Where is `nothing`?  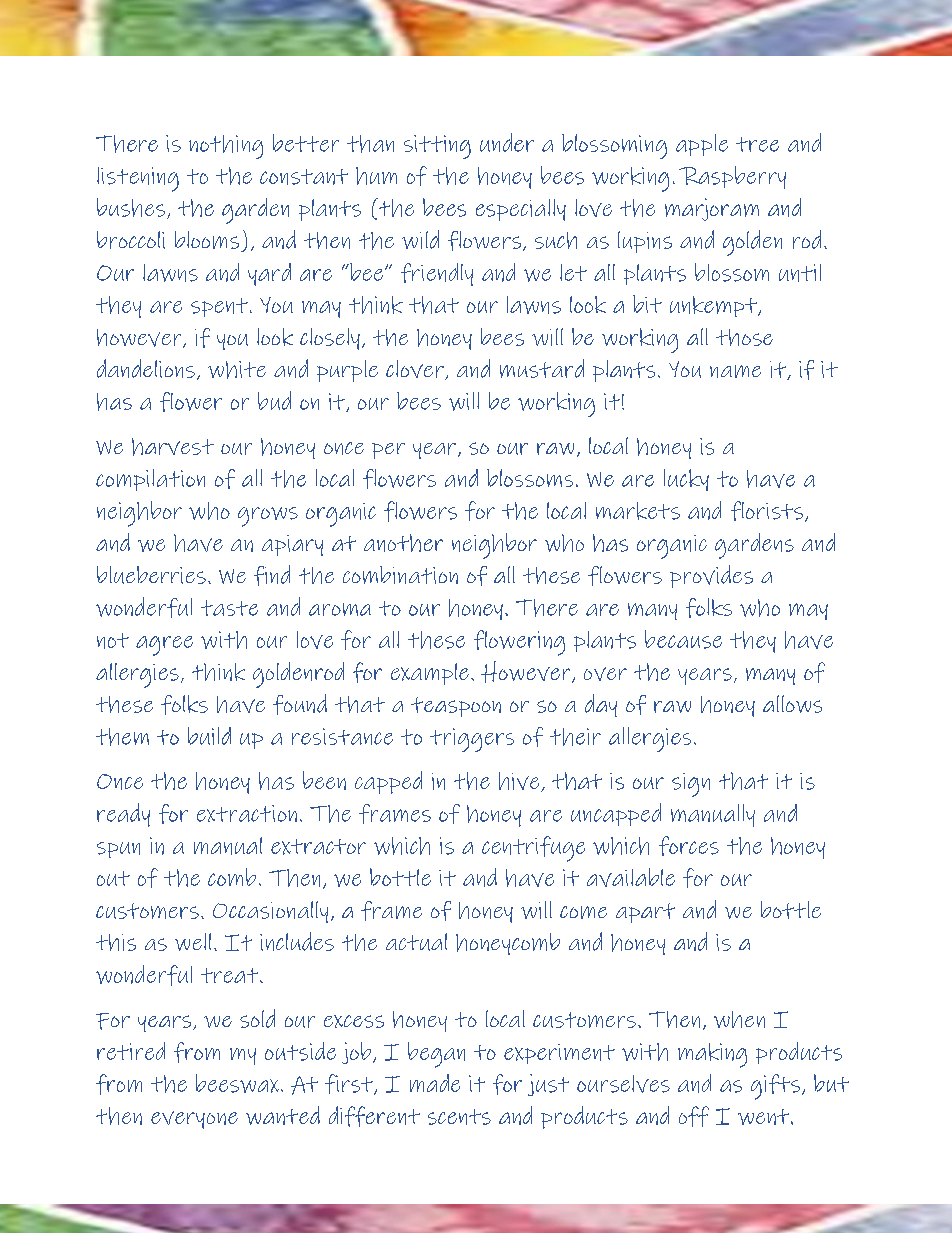
nothing is located at coordinates (226, 147).
